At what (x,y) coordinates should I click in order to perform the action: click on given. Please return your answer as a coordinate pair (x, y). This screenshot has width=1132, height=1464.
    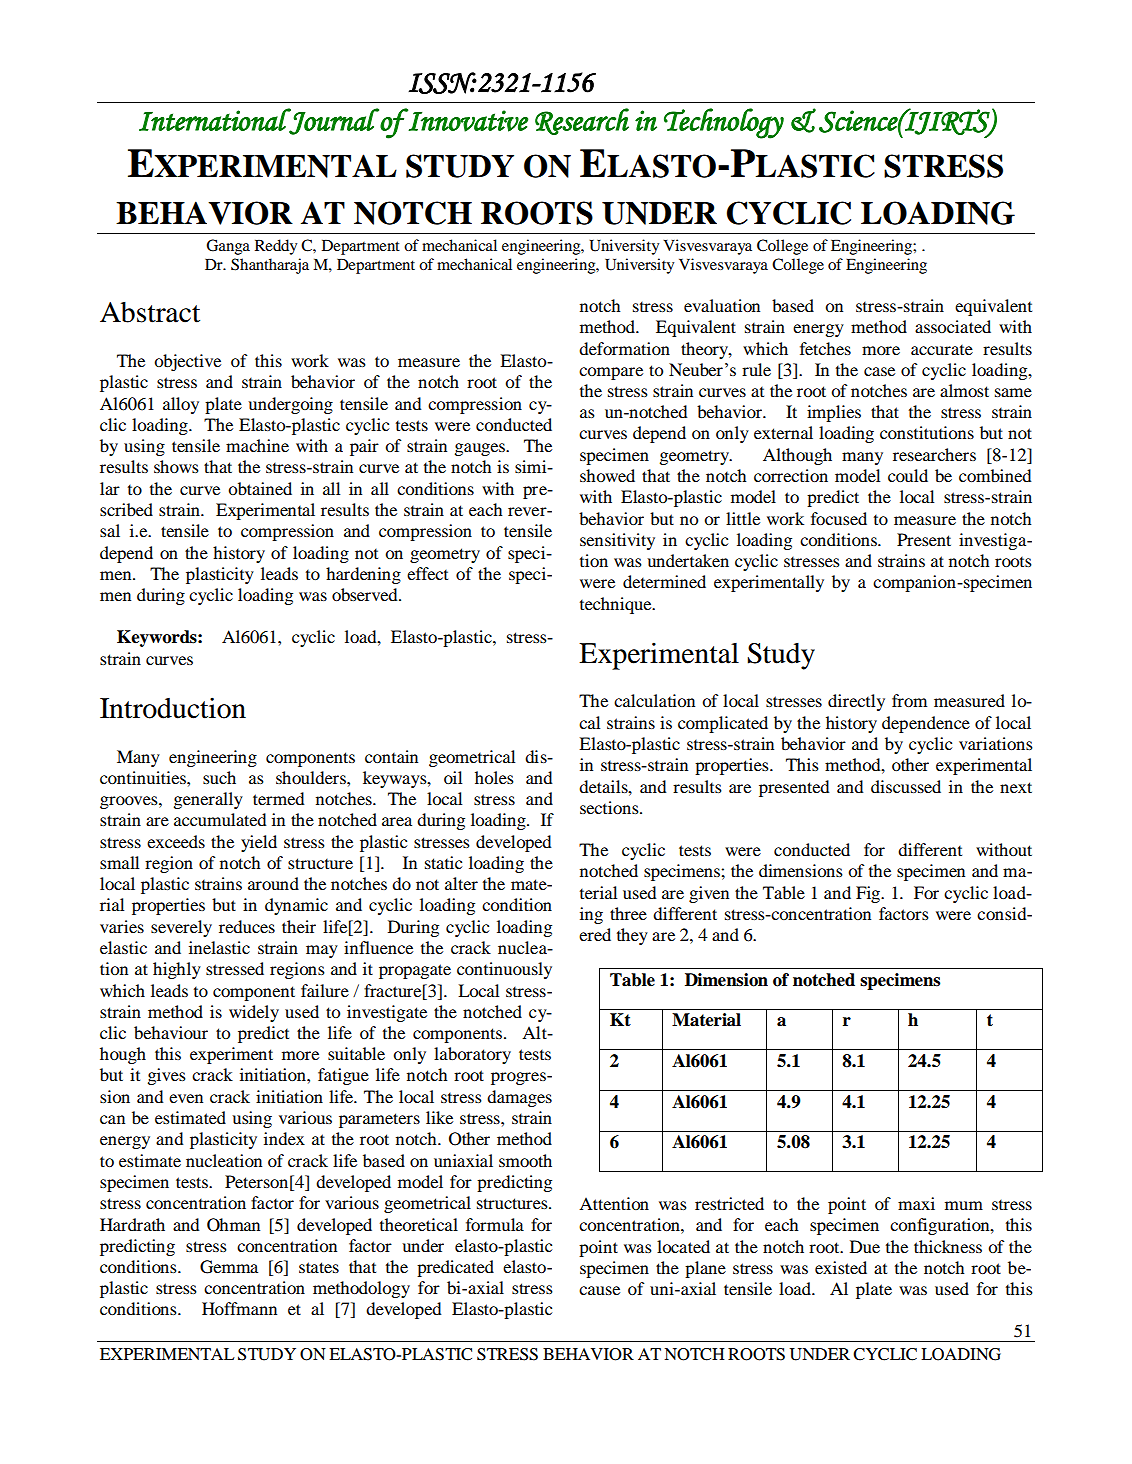
    Looking at the image, I should click on (709, 894).
